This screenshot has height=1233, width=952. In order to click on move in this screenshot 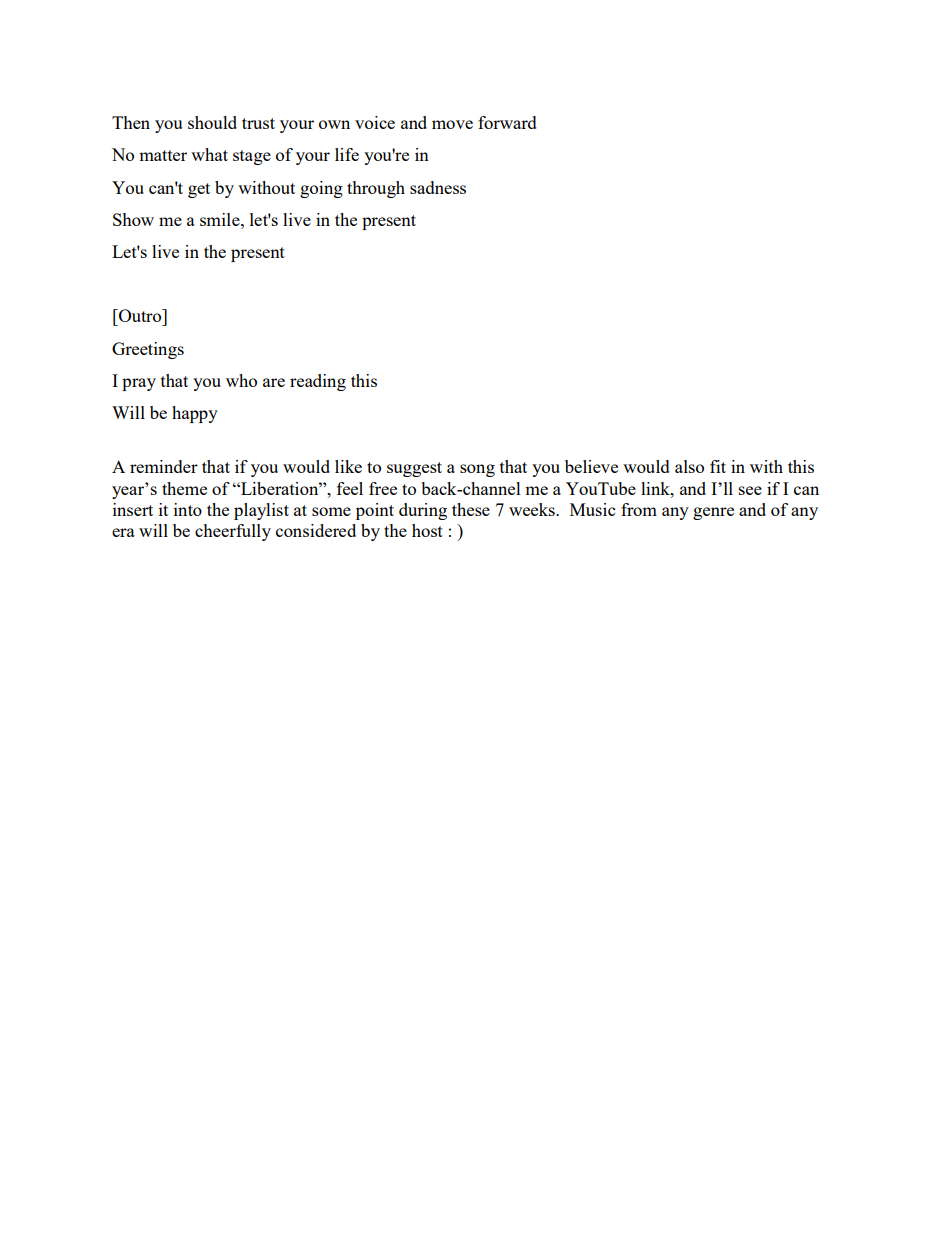, I will do `click(452, 124)`.
